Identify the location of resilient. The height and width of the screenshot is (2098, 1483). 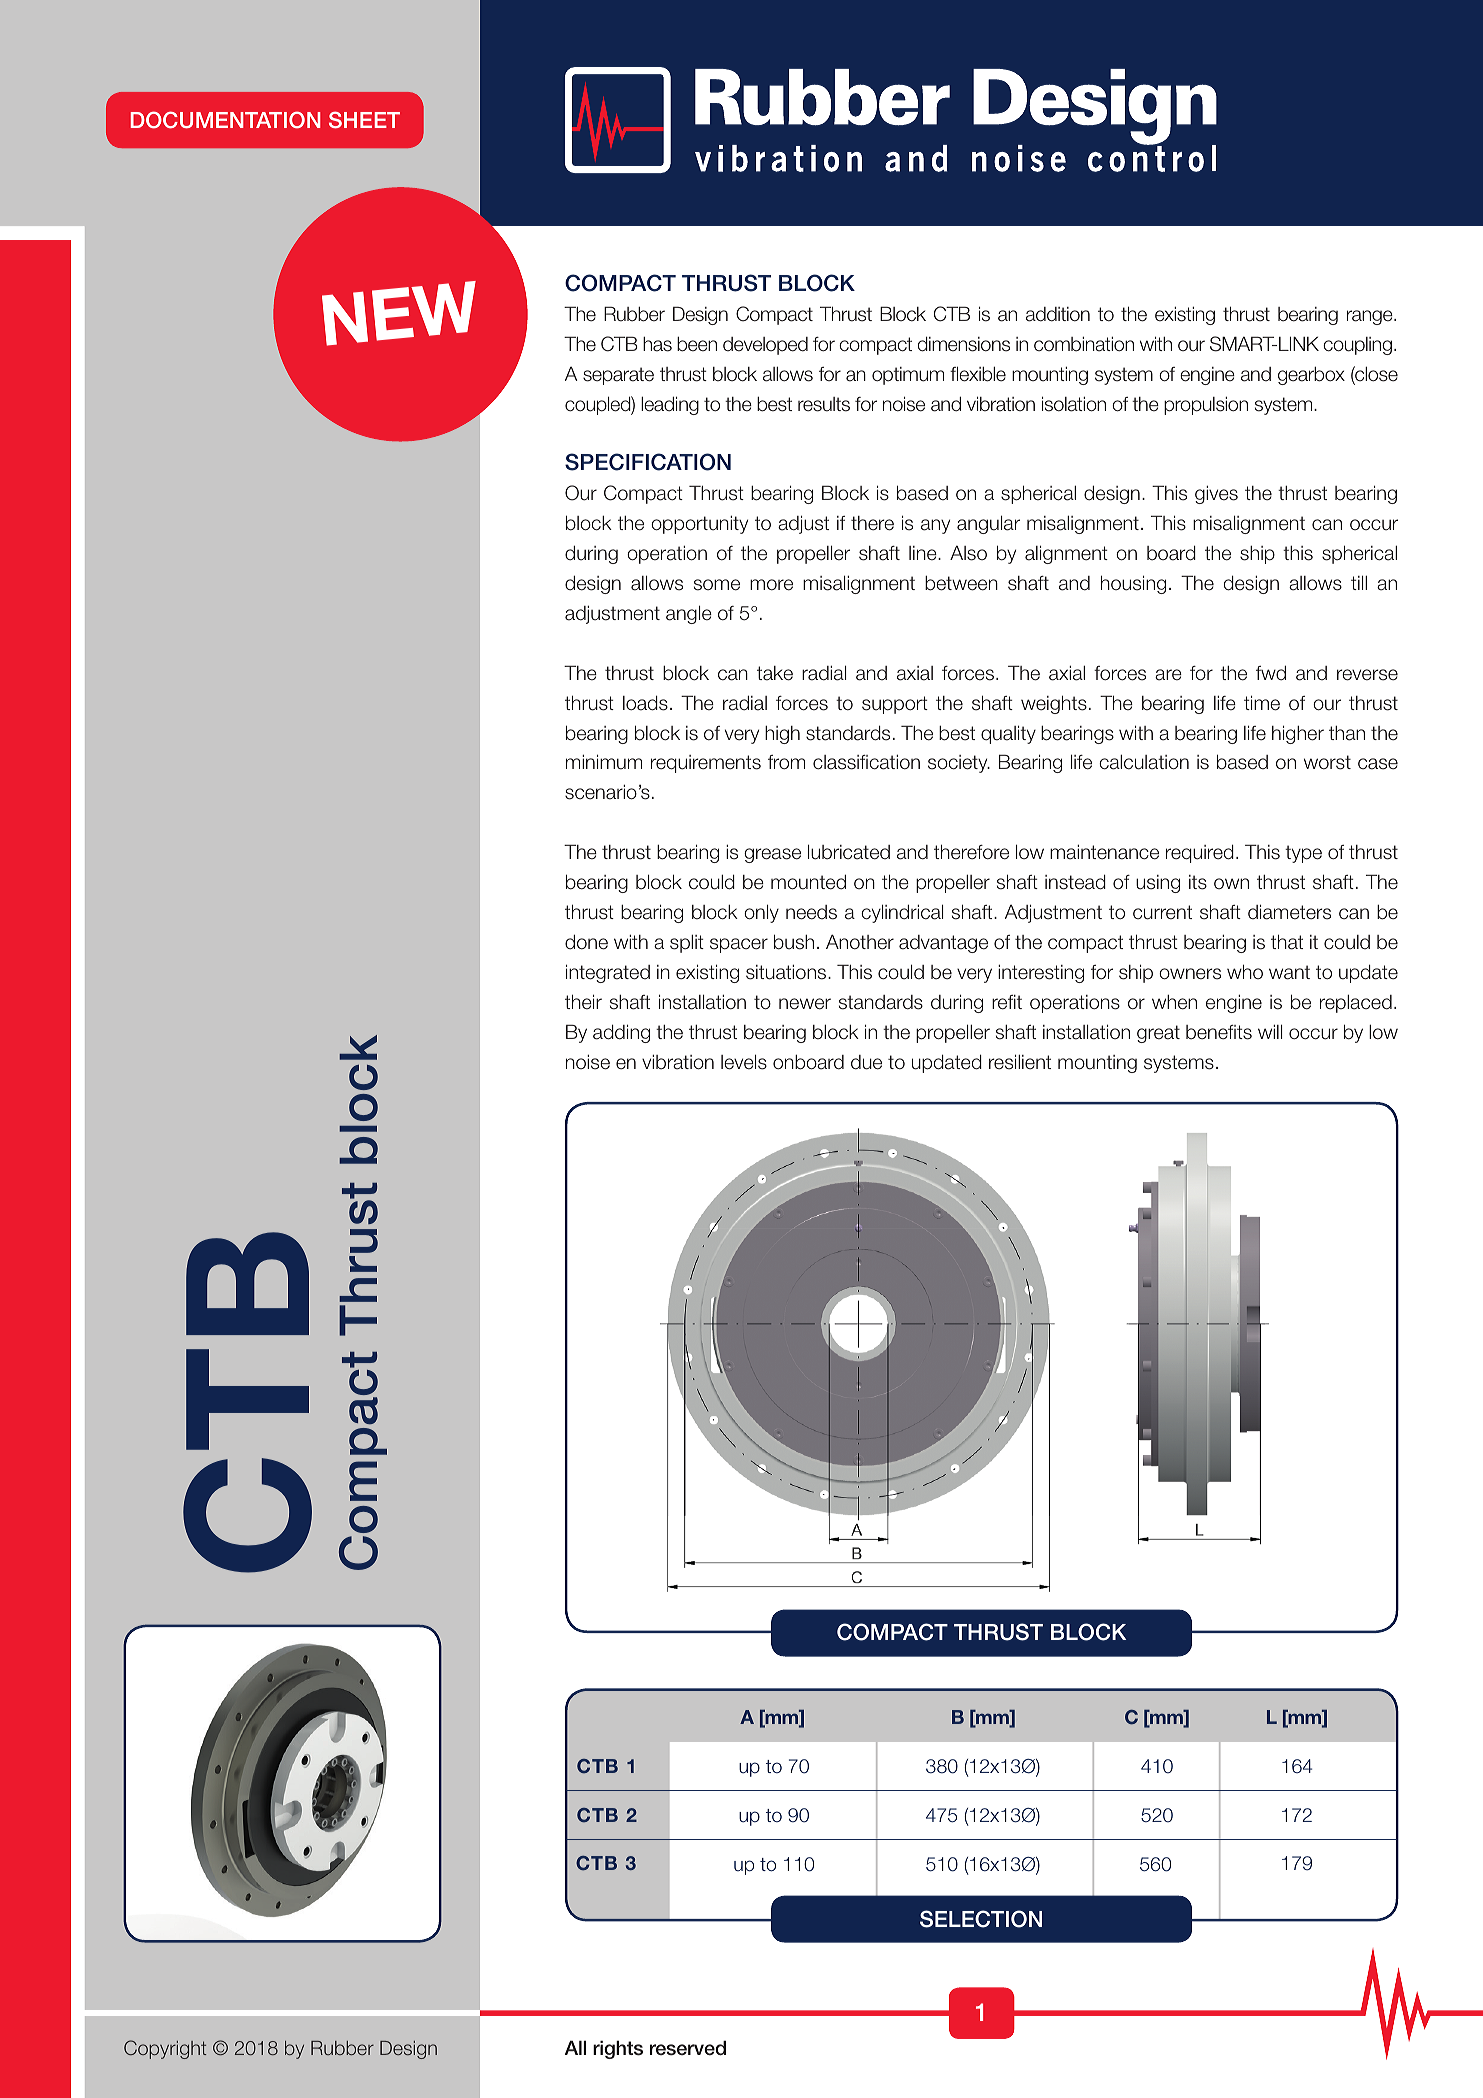
(1020, 1062).
